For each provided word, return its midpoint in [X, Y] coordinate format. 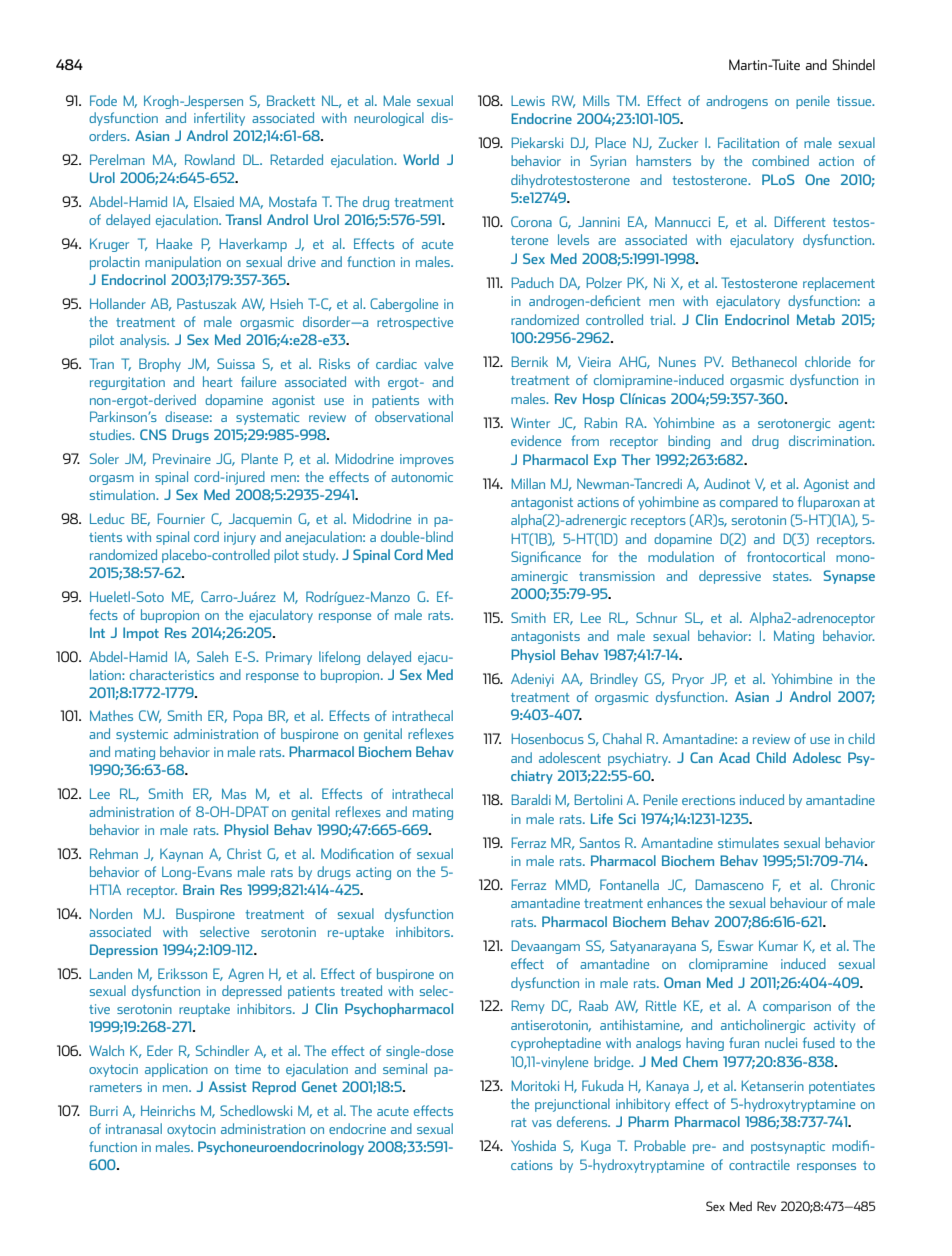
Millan [528, 483]
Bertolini [598, 799]
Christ [244, 853]
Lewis [528, 101]
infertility [219, 119]
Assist [228, 1086]
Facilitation [748, 142]
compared [749, 503]
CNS [153, 434]
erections [708, 800]
